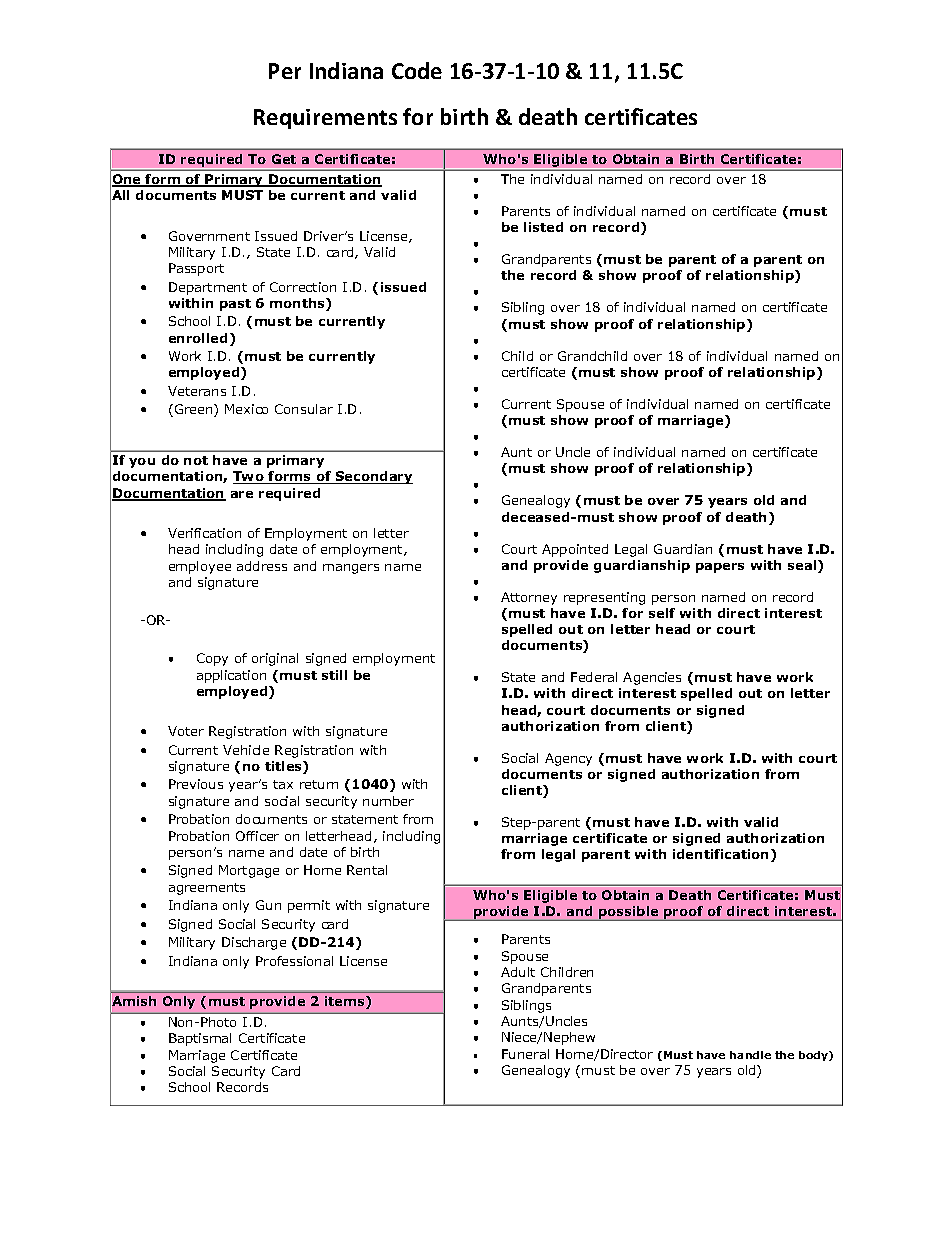 The image size is (952, 1233). Describe the element at coordinates (186, 731) in the image. I see `Voter` at that location.
